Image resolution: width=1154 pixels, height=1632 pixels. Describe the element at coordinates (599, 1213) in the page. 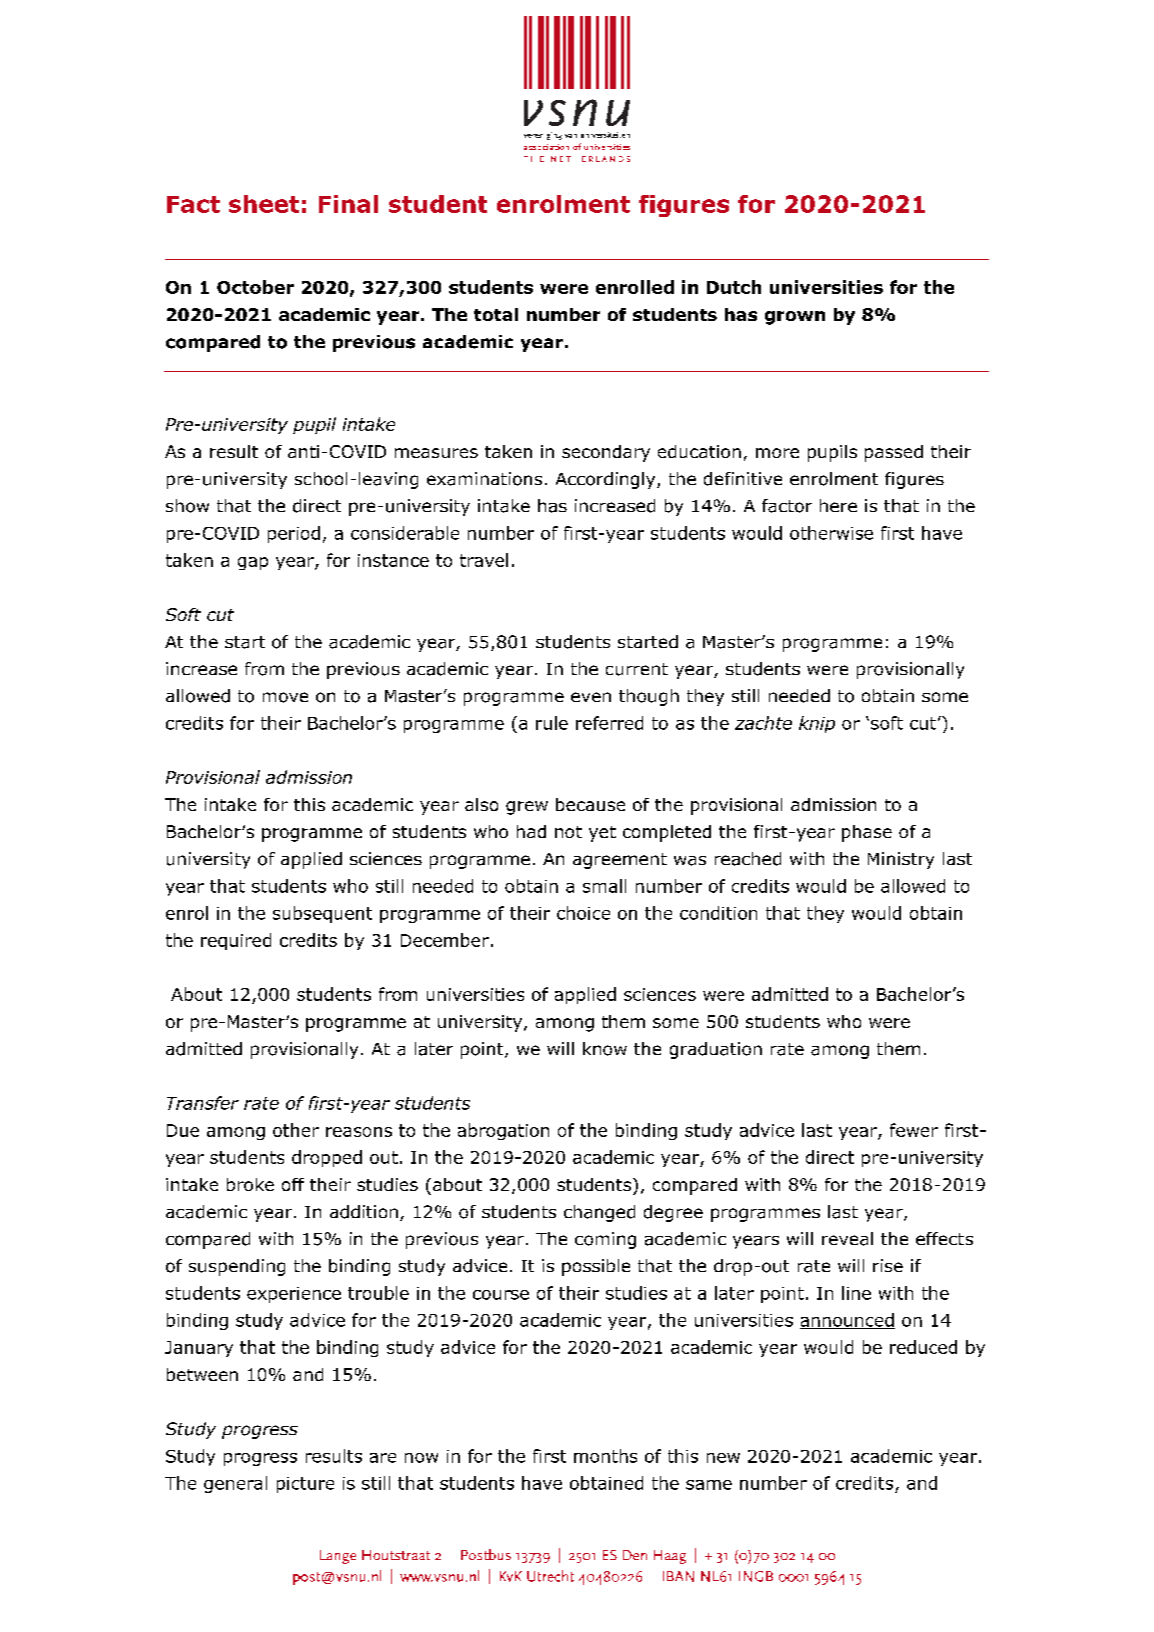

I see `changed` at that location.
